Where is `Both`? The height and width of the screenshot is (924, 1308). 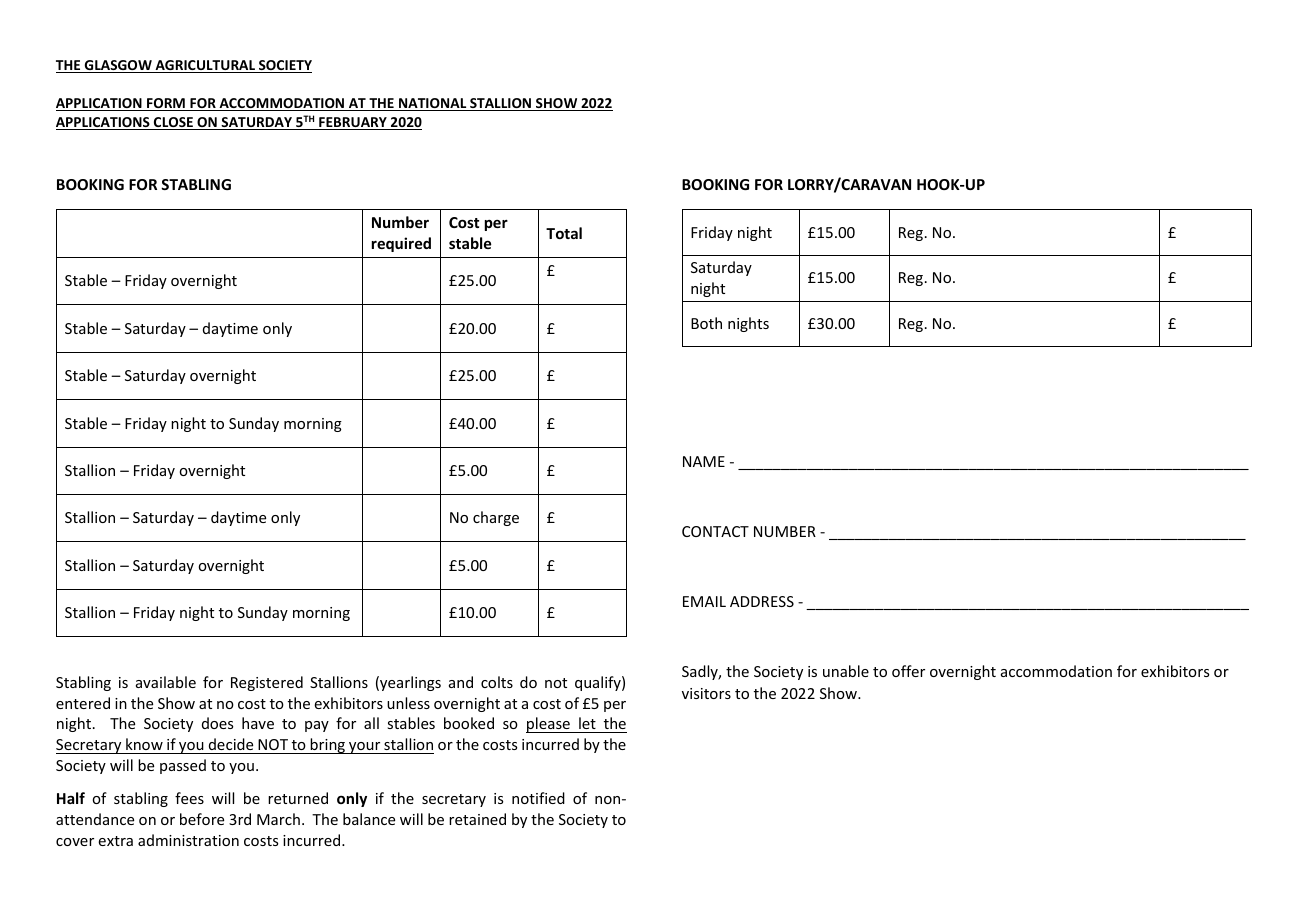 Both is located at coordinates (706, 323).
